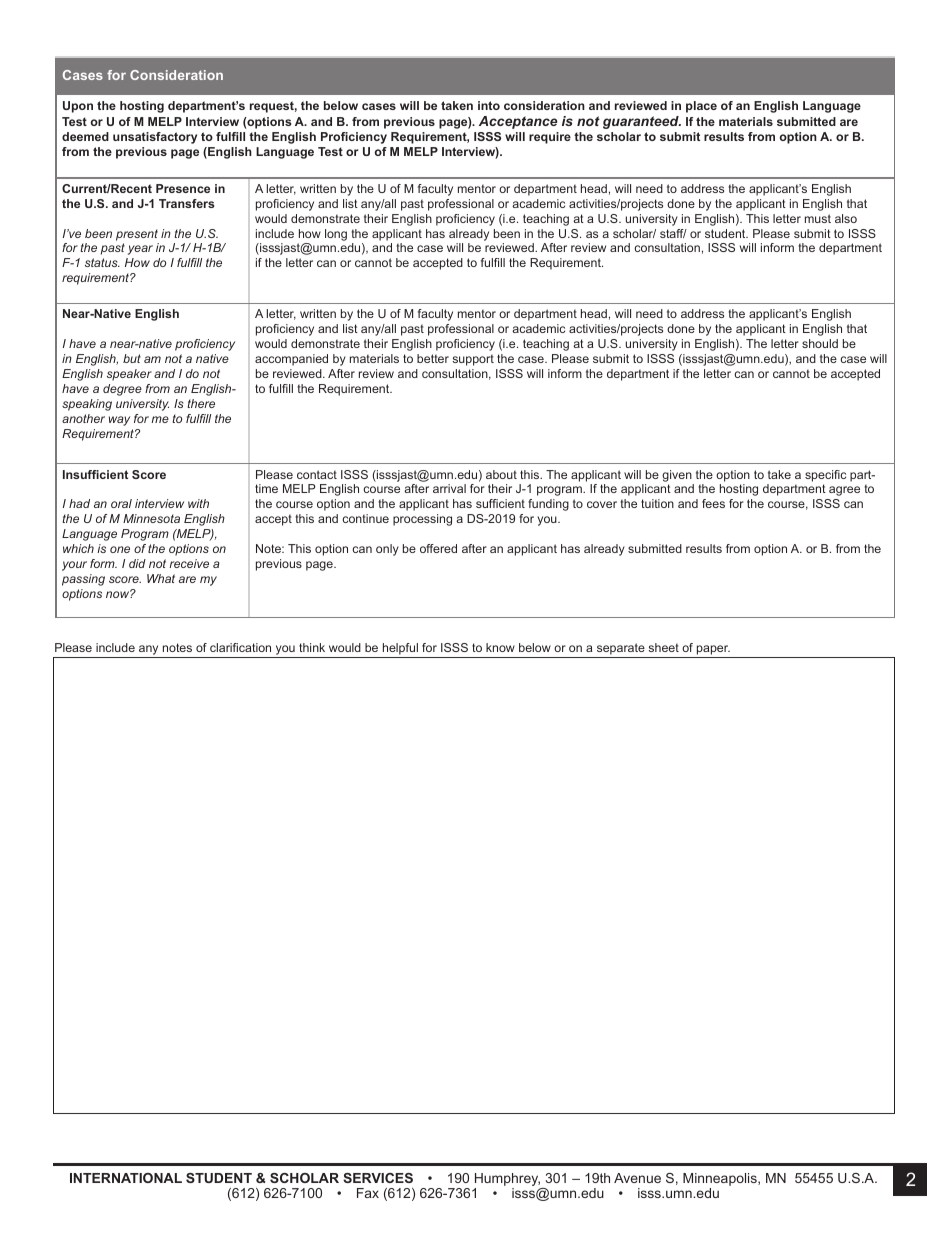 The height and width of the screenshot is (1233, 952). What do you see at coordinates (449, 488) in the screenshot?
I see `arrival` at bounding box center [449, 488].
